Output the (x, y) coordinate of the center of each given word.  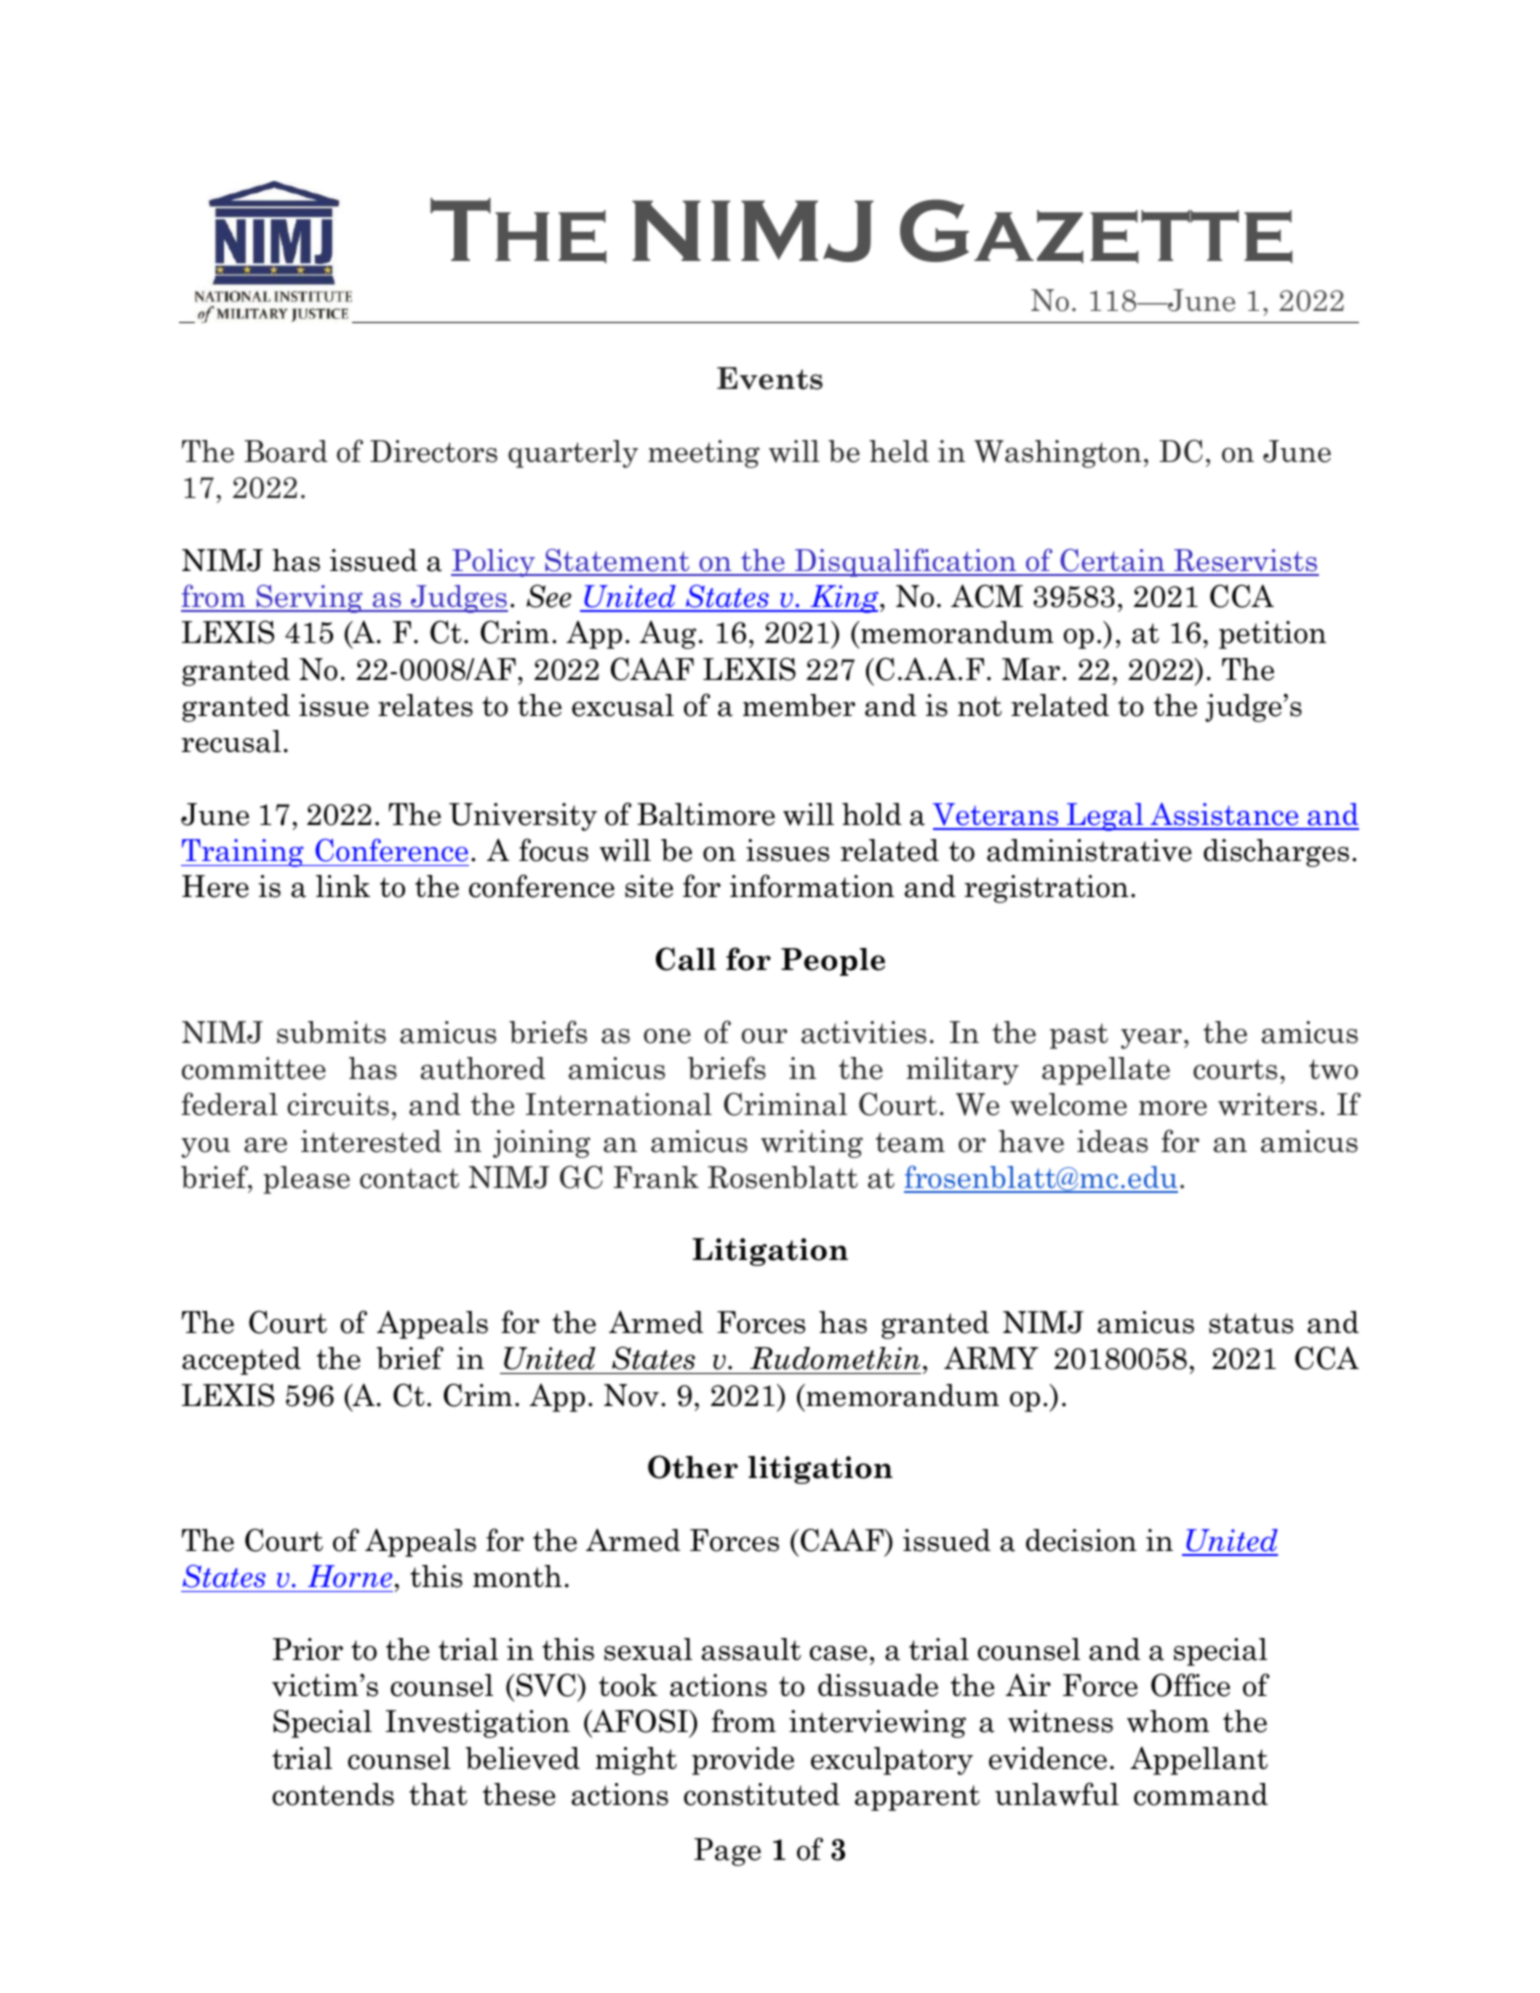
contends (333, 1794)
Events (770, 378)
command (1201, 1794)
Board (286, 451)
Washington (1058, 454)
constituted (762, 1794)
